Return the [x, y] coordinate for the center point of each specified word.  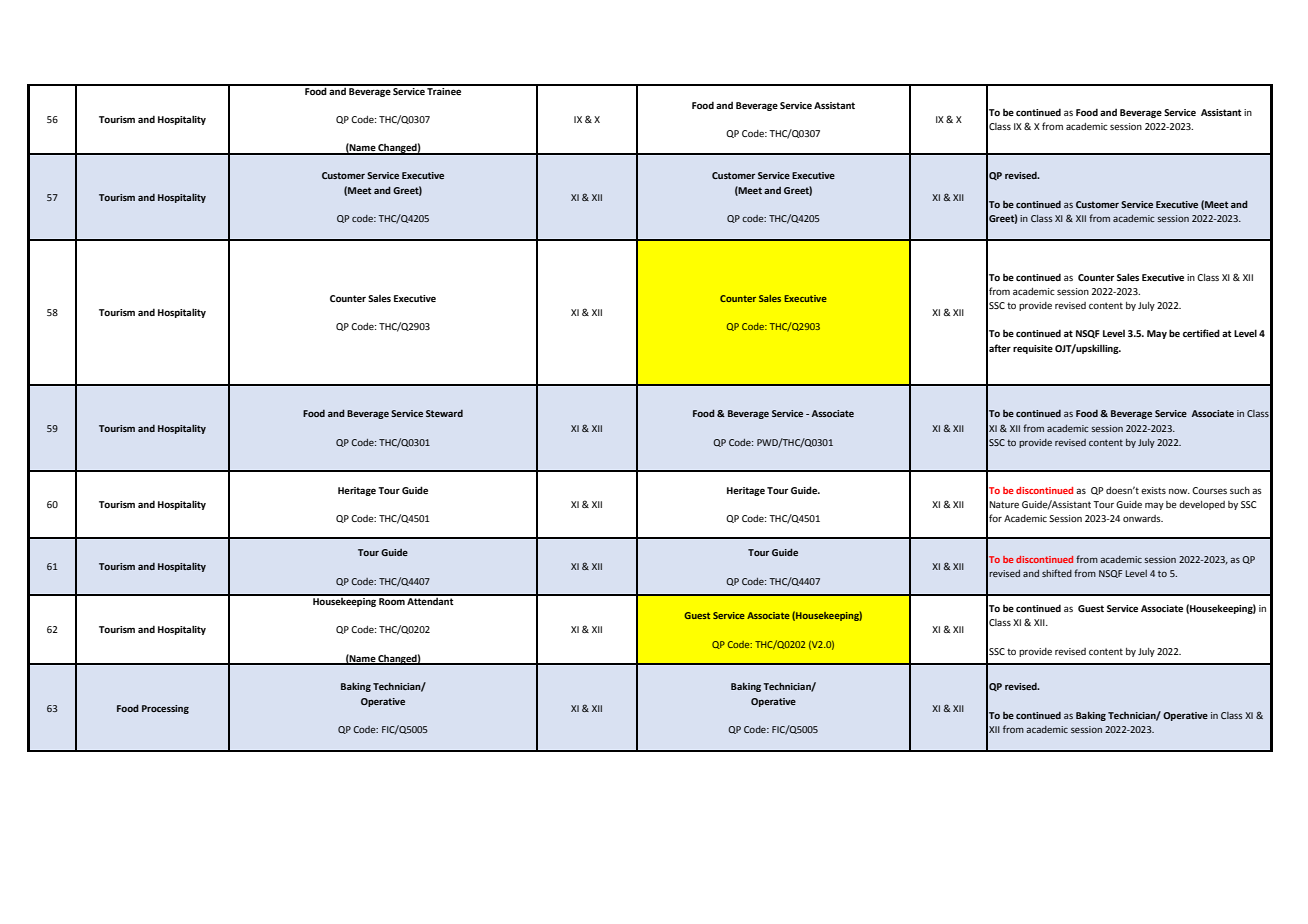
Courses [1209, 490]
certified [1201, 333]
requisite [1033, 349]
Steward [444, 413]
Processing [165, 709]
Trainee [445, 90]
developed [1202, 505]
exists [1153, 490]
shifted [1057, 573]
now [1179, 491]
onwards [1143, 518]
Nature [1004, 504]
